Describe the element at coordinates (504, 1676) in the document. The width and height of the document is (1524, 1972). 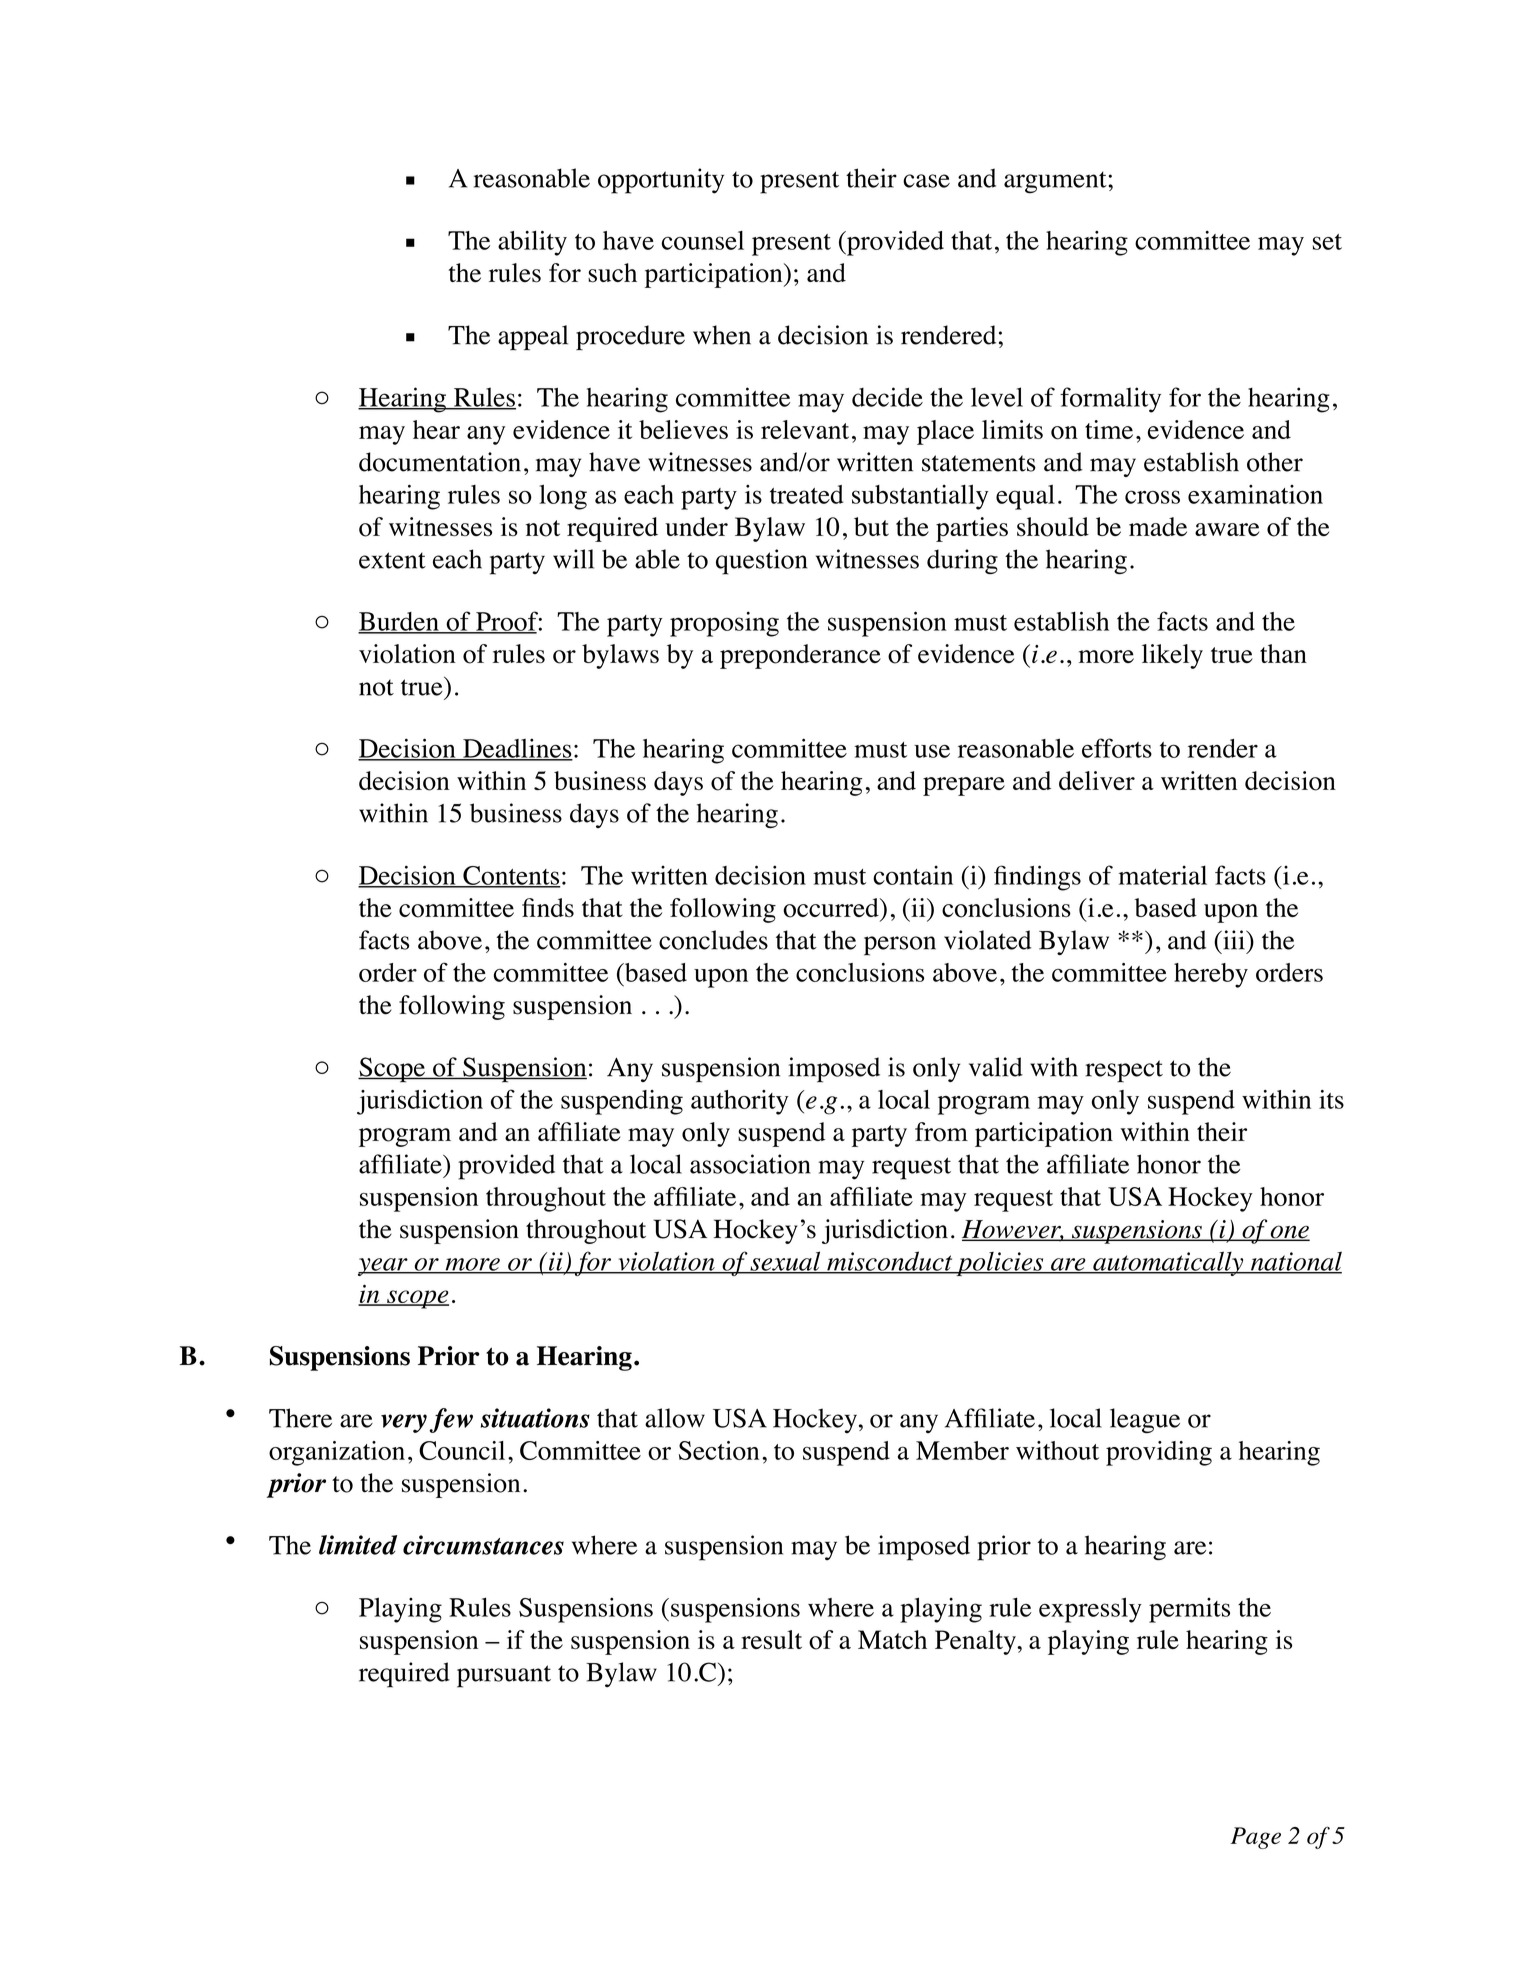
I see `pursuant` at that location.
